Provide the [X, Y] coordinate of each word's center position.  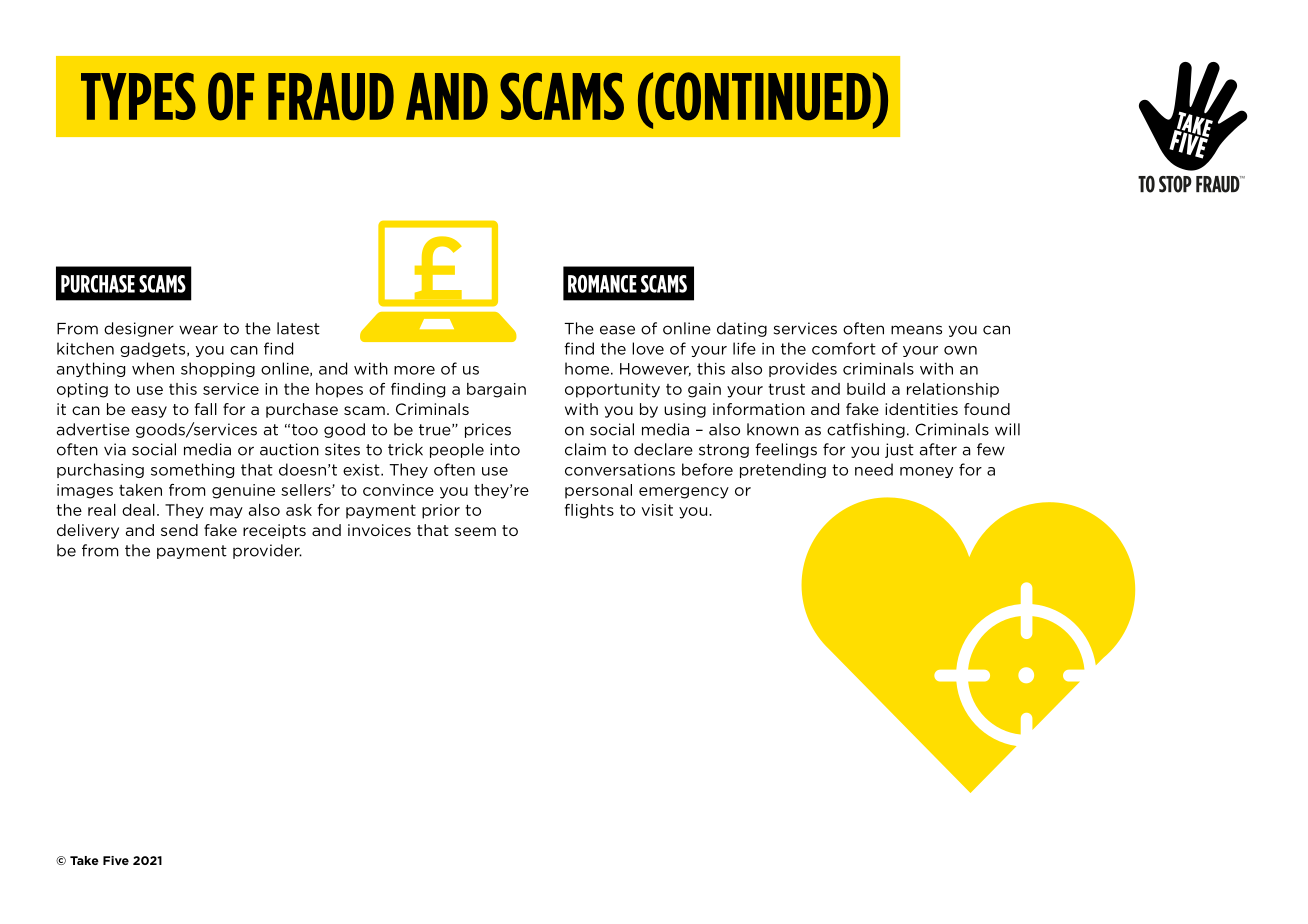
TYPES [138, 96]
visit [657, 510]
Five [116, 860]
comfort [844, 348]
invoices [379, 530]
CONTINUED [763, 96]
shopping [218, 369]
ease [617, 330]
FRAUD [331, 97]
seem [475, 531]
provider [267, 551]
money [926, 472]
